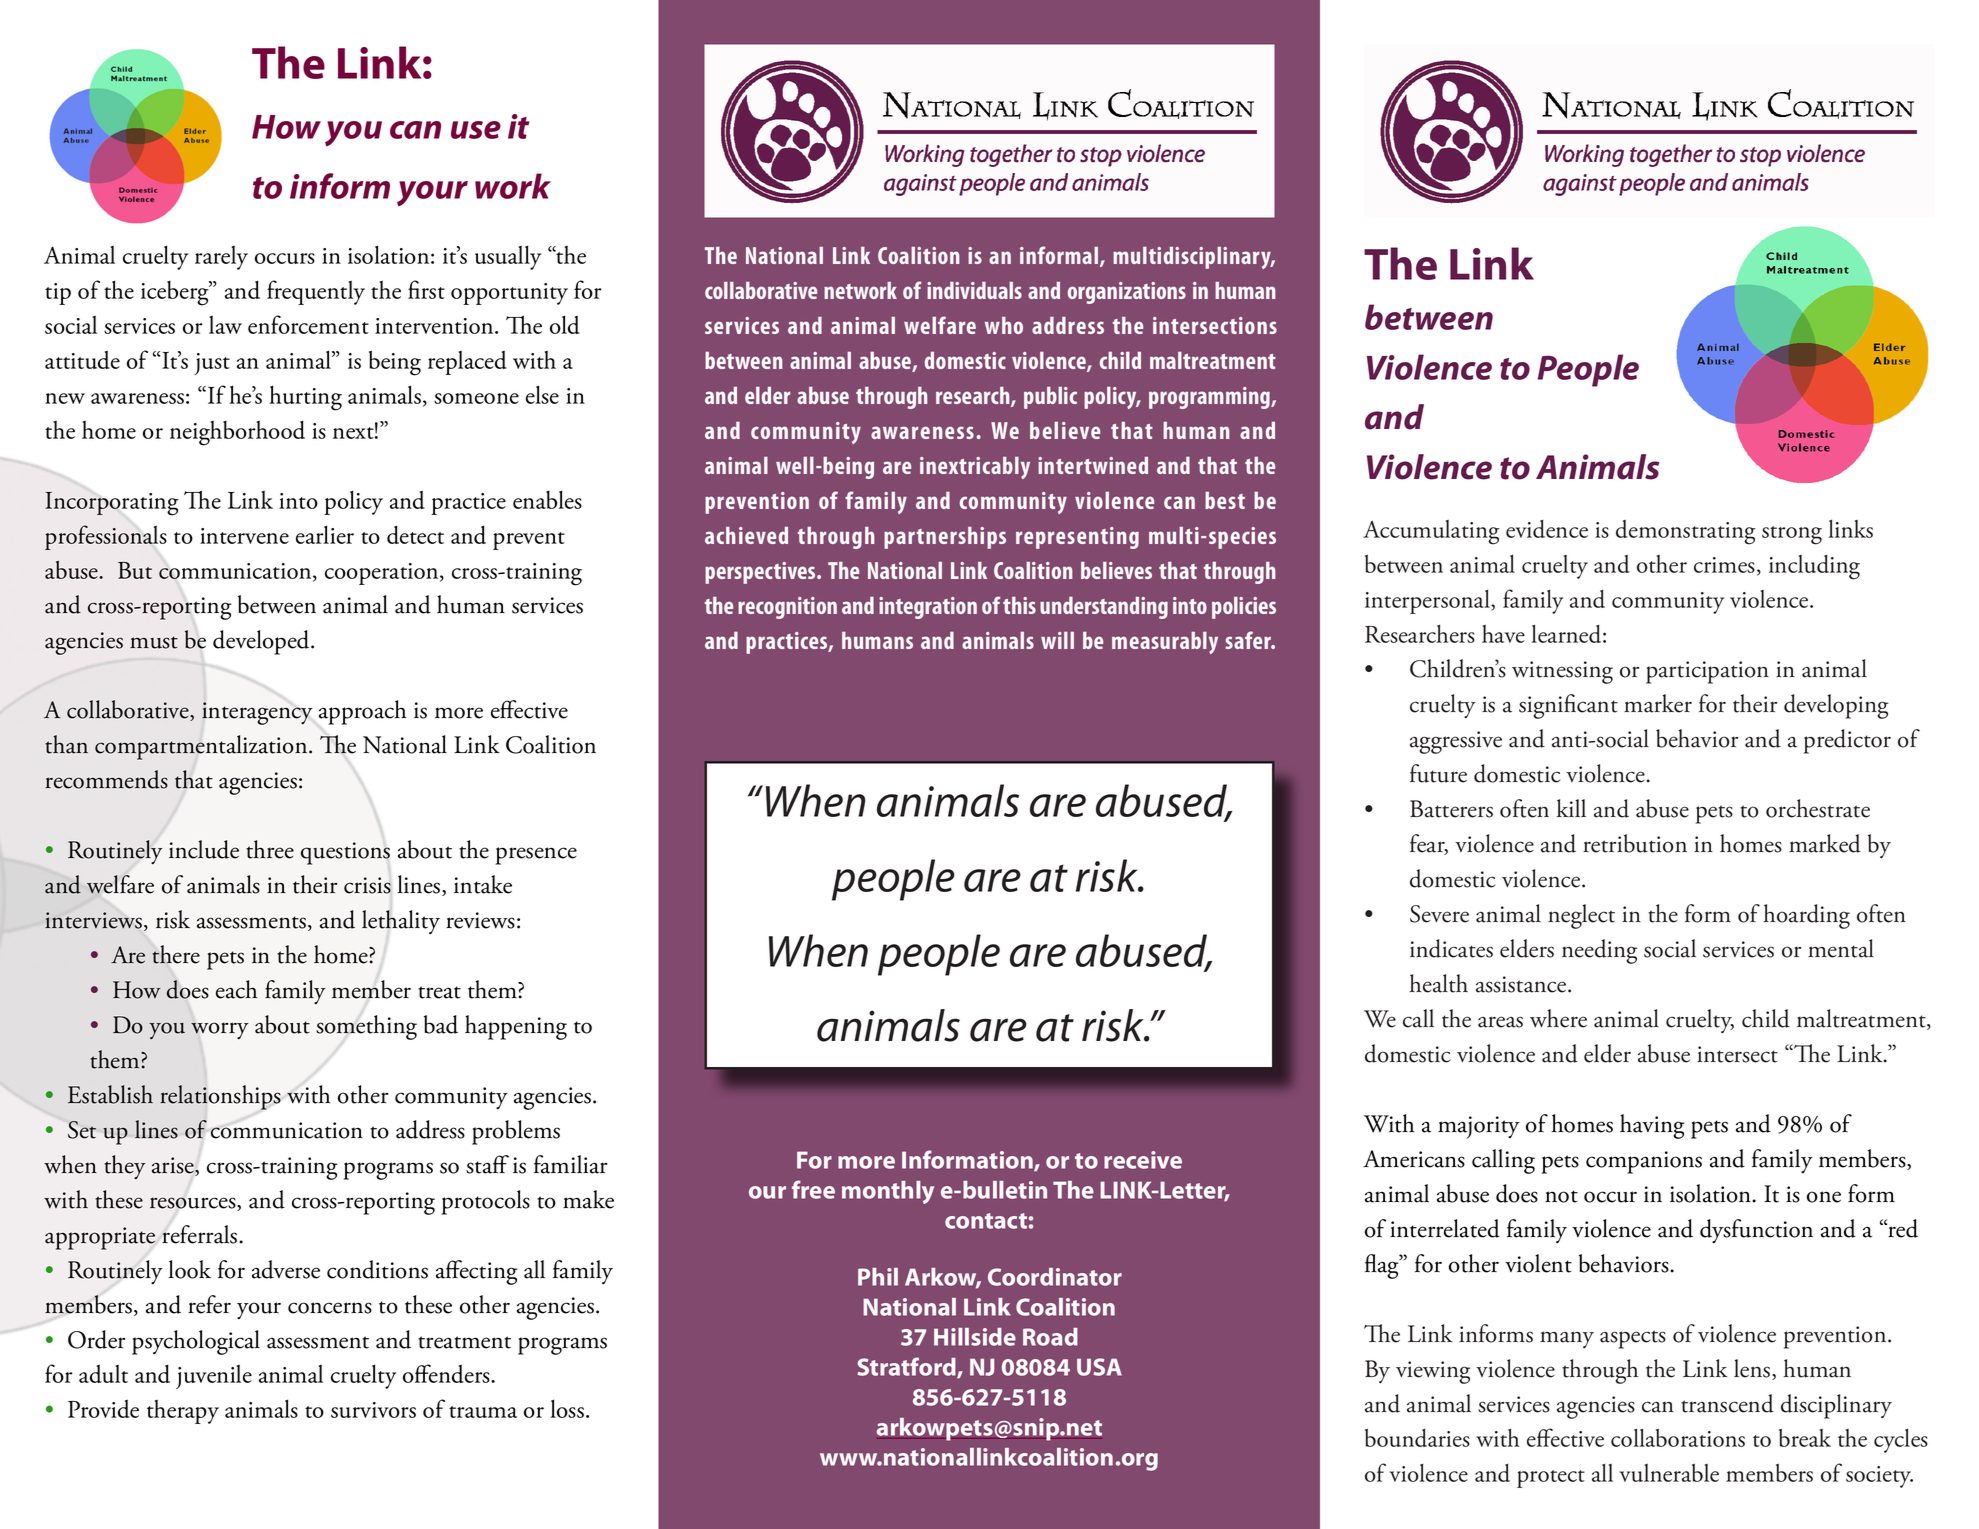  What do you see at coordinates (183, 1412) in the document?
I see `therapy` at bounding box center [183, 1412].
